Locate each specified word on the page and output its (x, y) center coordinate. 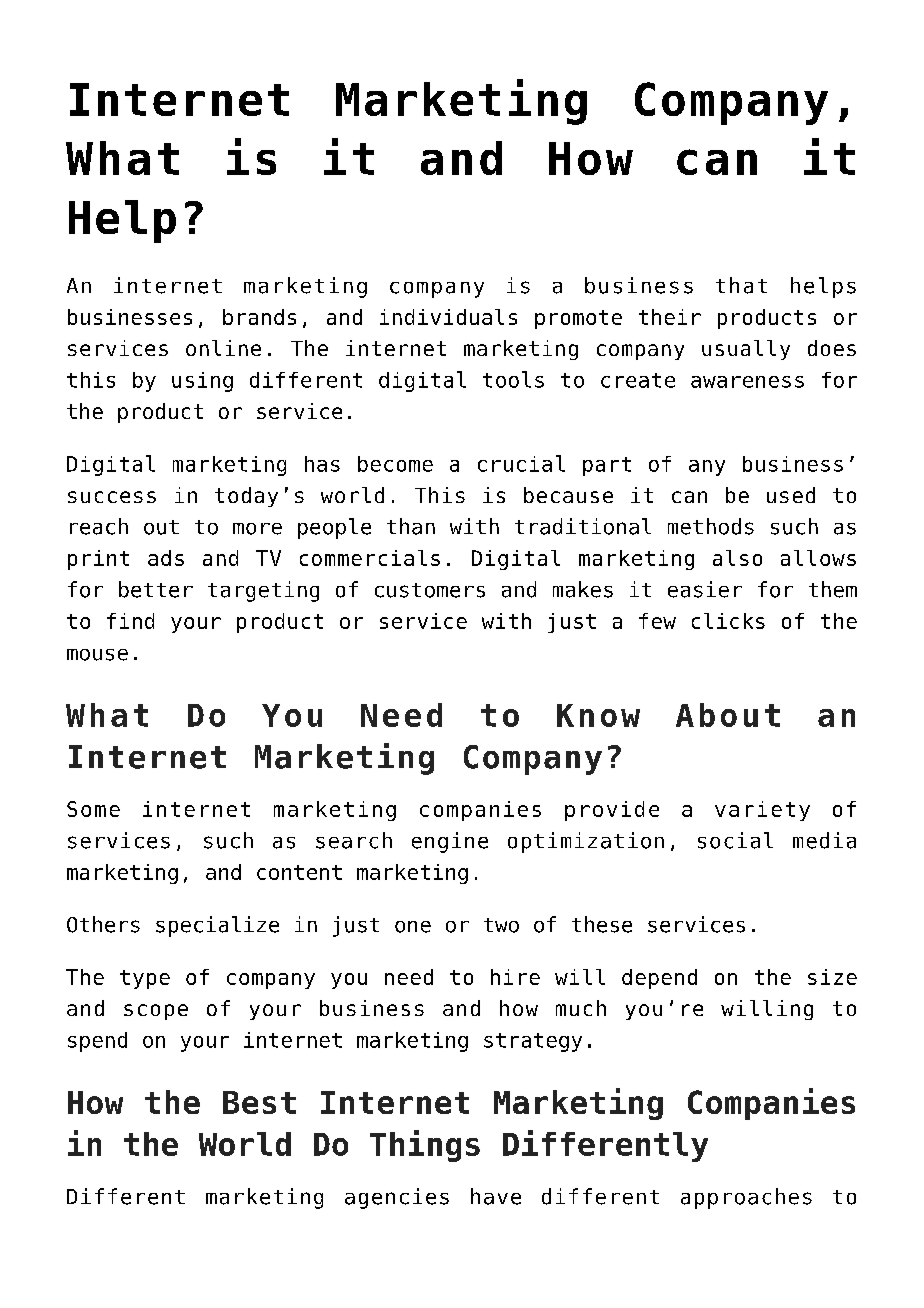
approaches (746, 1198)
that (741, 285)
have (496, 1196)
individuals (448, 317)
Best (259, 1102)
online (223, 348)
